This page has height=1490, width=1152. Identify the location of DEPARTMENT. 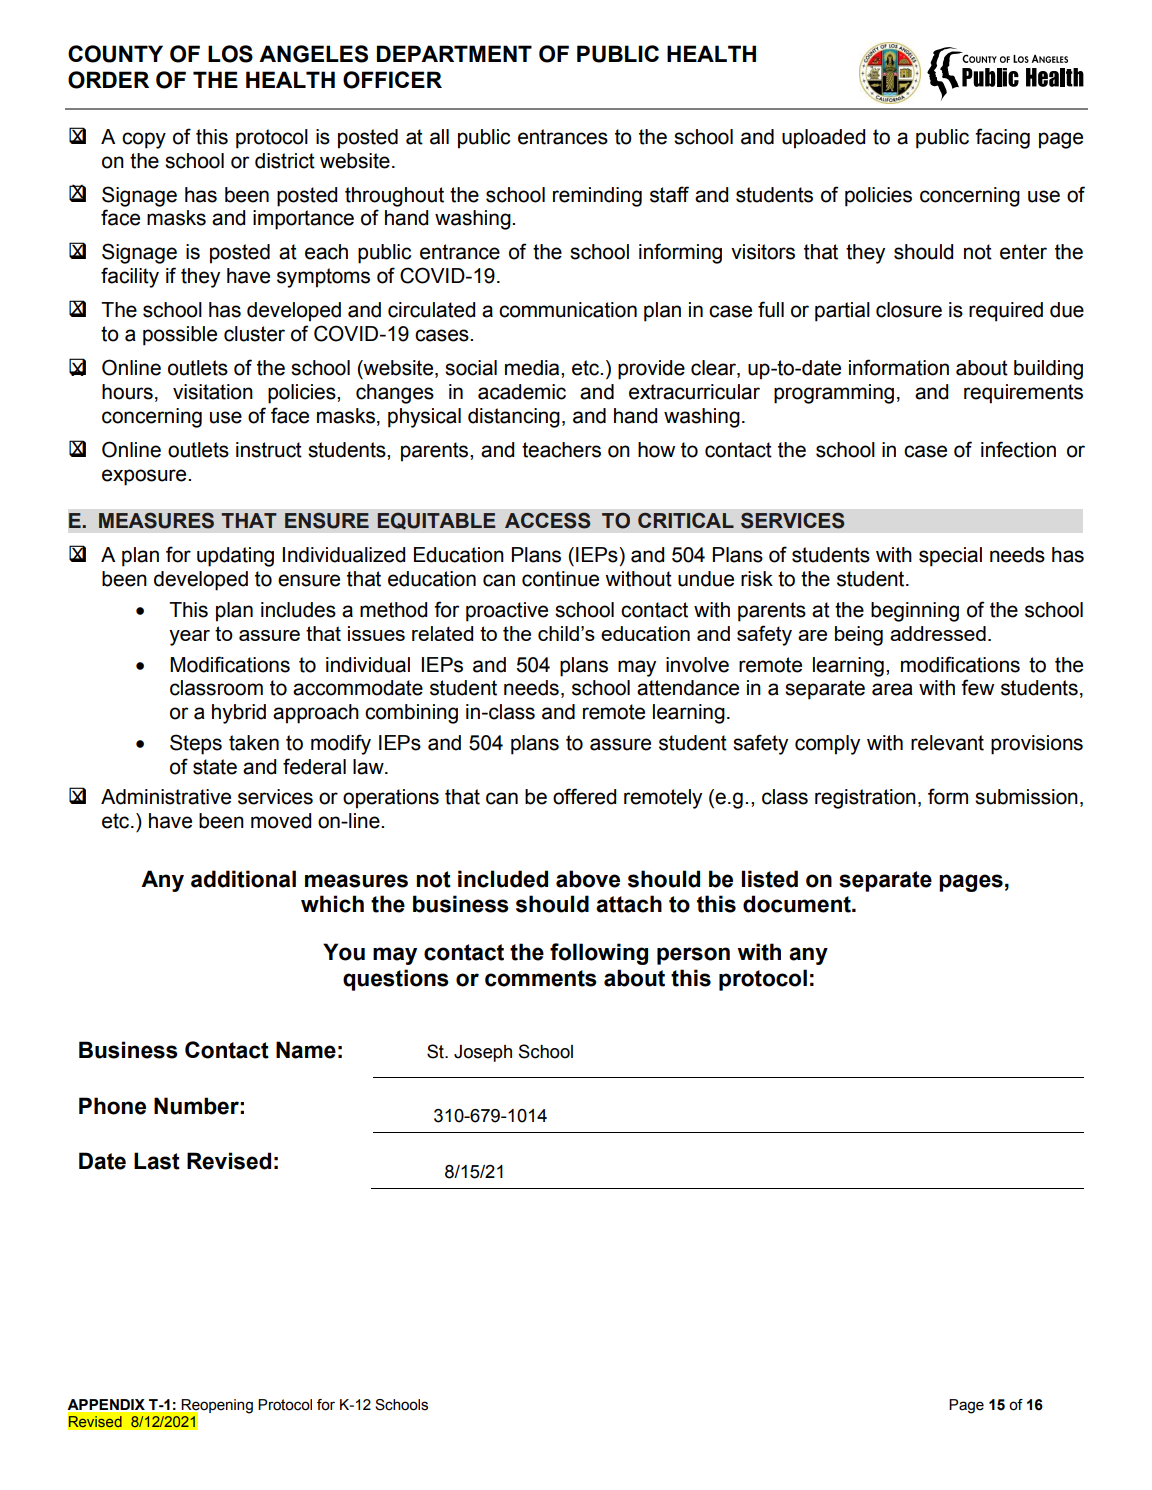
(454, 53).
